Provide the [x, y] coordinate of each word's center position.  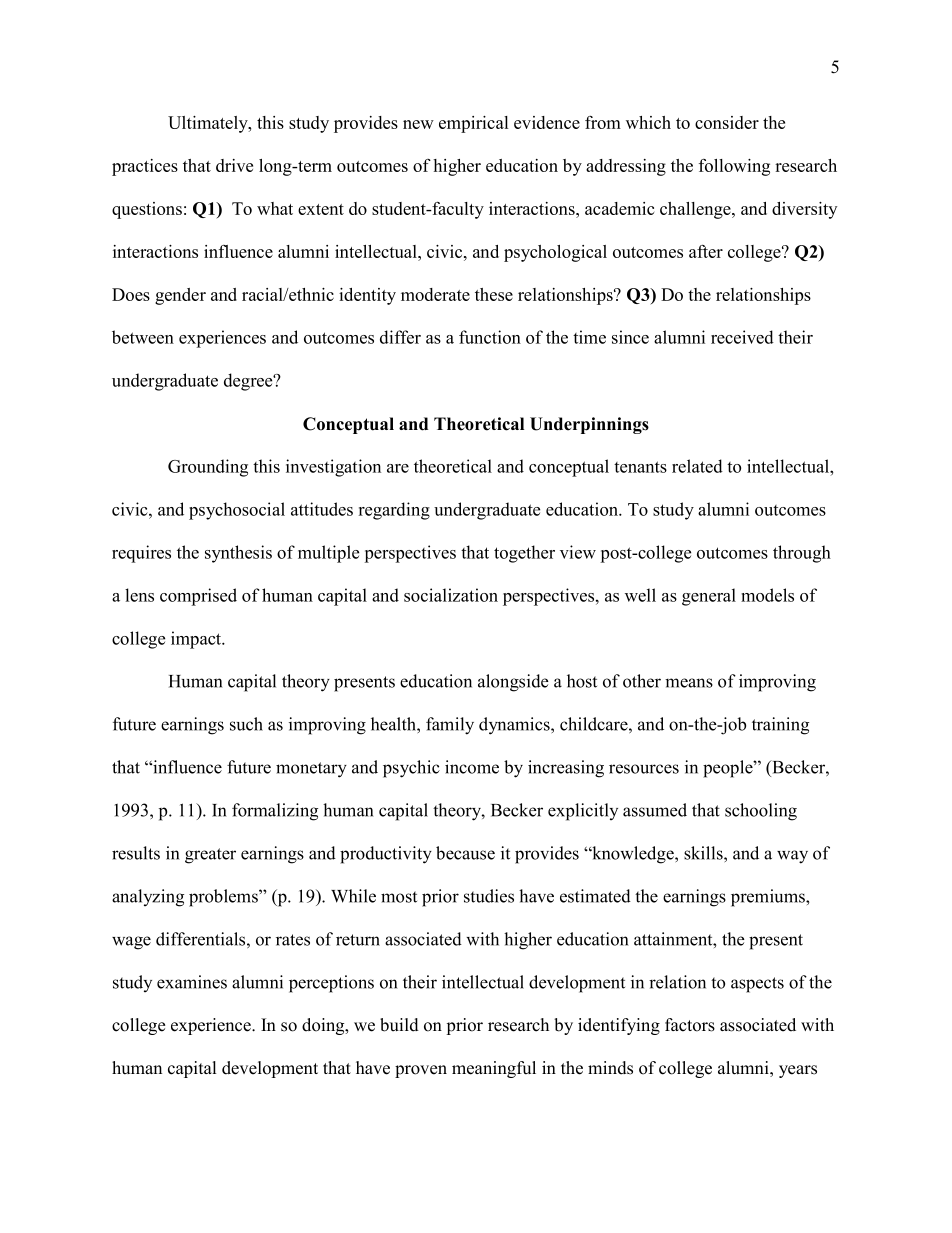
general [709, 597]
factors [690, 1025]
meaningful [494, 1069]
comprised [198, 597]
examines [192, 982]
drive [234, 165]
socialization [451, 595]
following [734, 167]
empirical [473, 124]
